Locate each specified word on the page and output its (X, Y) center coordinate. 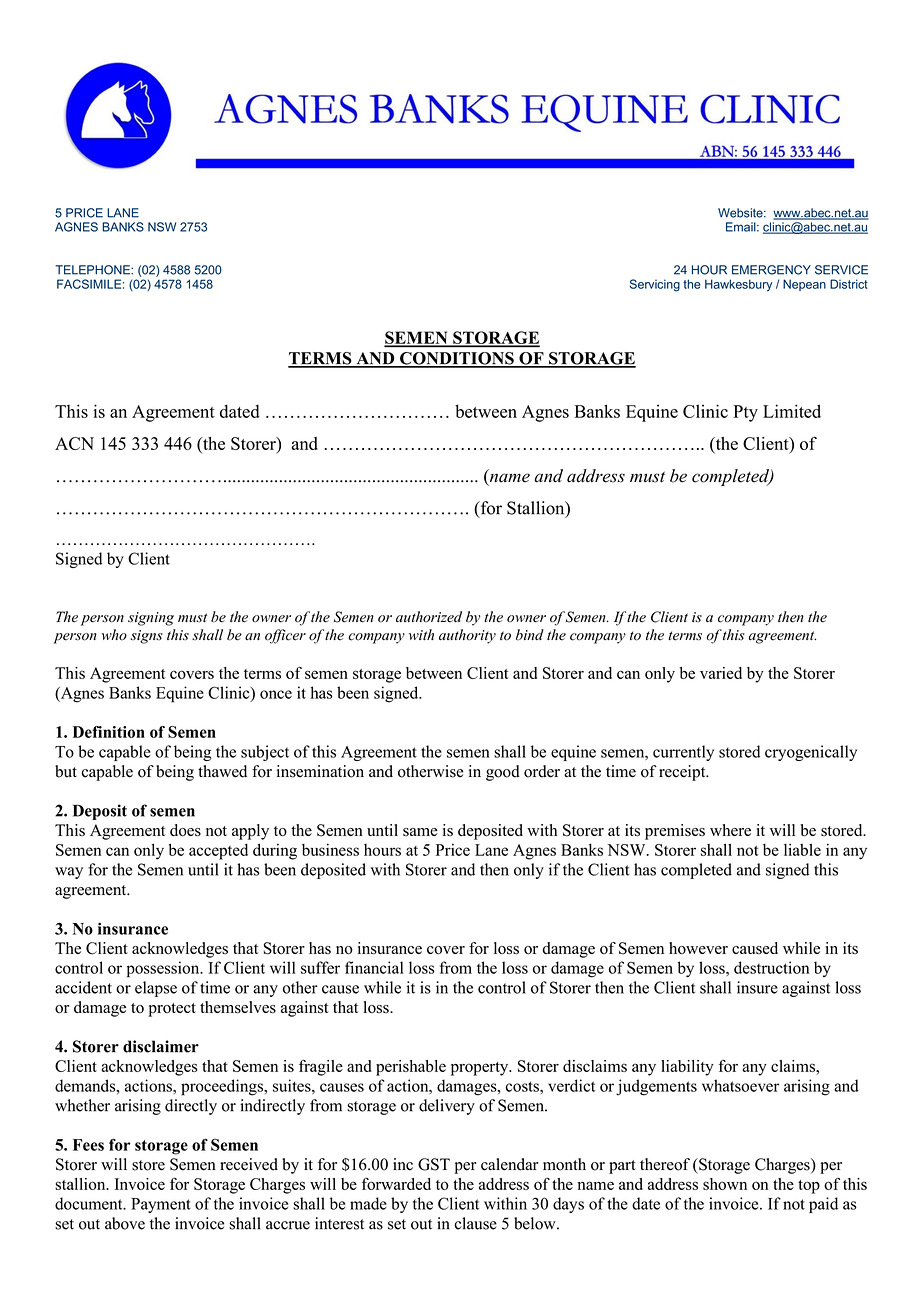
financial (374, 967)
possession (164, 969)
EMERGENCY (771, 270)
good (503, 773)
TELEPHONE (93, 270)
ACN (74, 443)
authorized (429, 617)
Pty (745, 413)
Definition (109, 732)
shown (725, 1184)
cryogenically (811, 753)
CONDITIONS (457, 359)
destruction (771, 967)
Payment (161, 1205)
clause (476, 1223)
